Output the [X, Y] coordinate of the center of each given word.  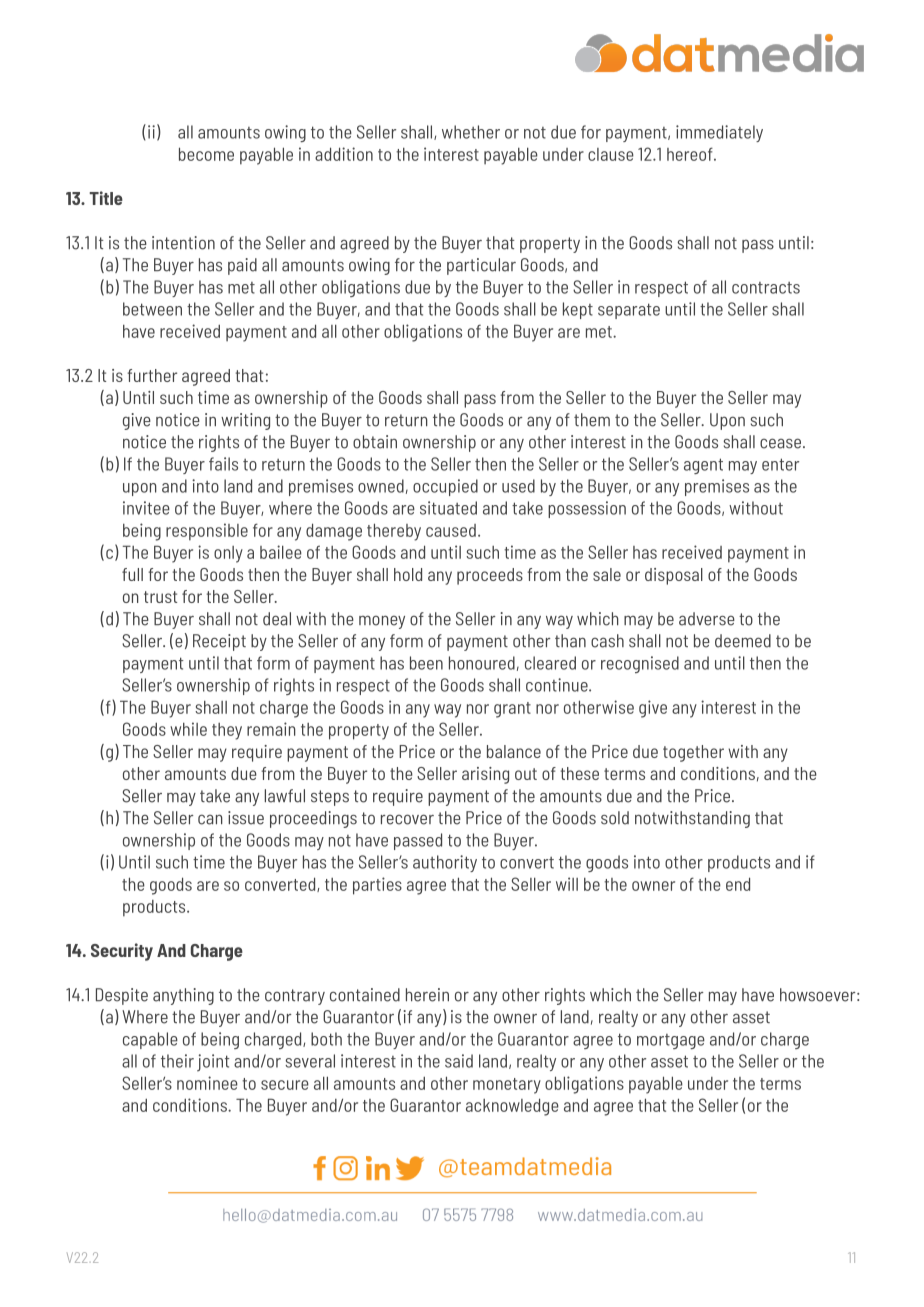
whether [471, 132]
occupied [445, 487]
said [459, 1061]
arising [485, 775]
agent [703, 466]
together [693, 753]
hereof [691, 154]
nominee [207, 1083]
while [188, 729]
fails [223, 464]
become [206, 154]
